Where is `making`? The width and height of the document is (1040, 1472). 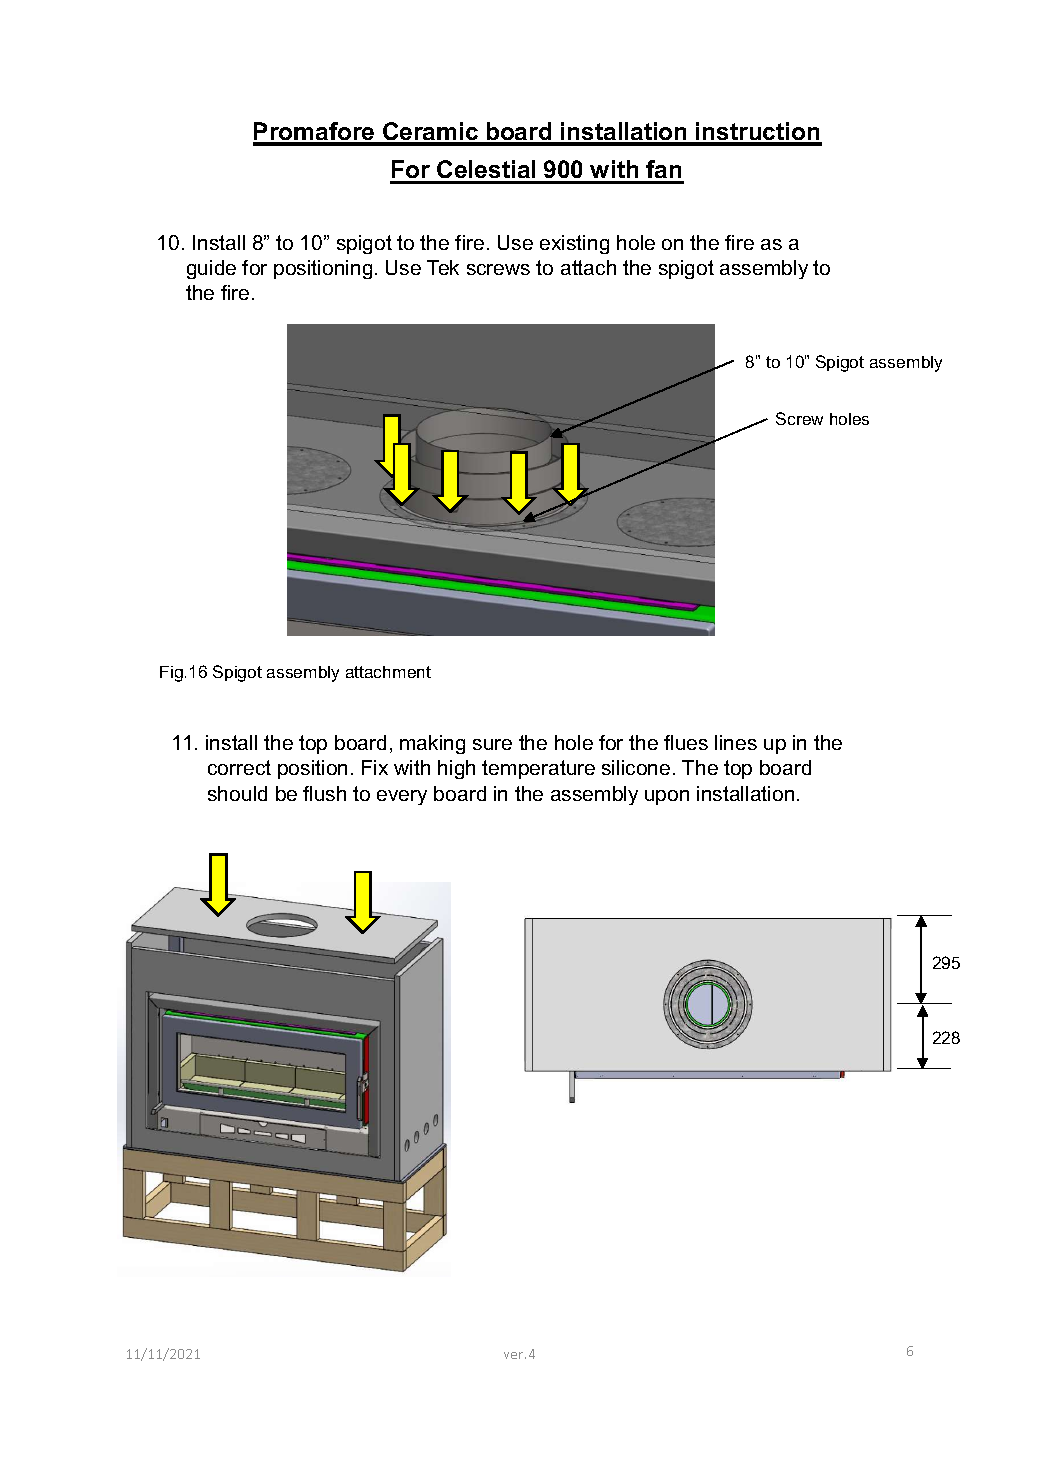
making is located at coordinates (432, 744).
